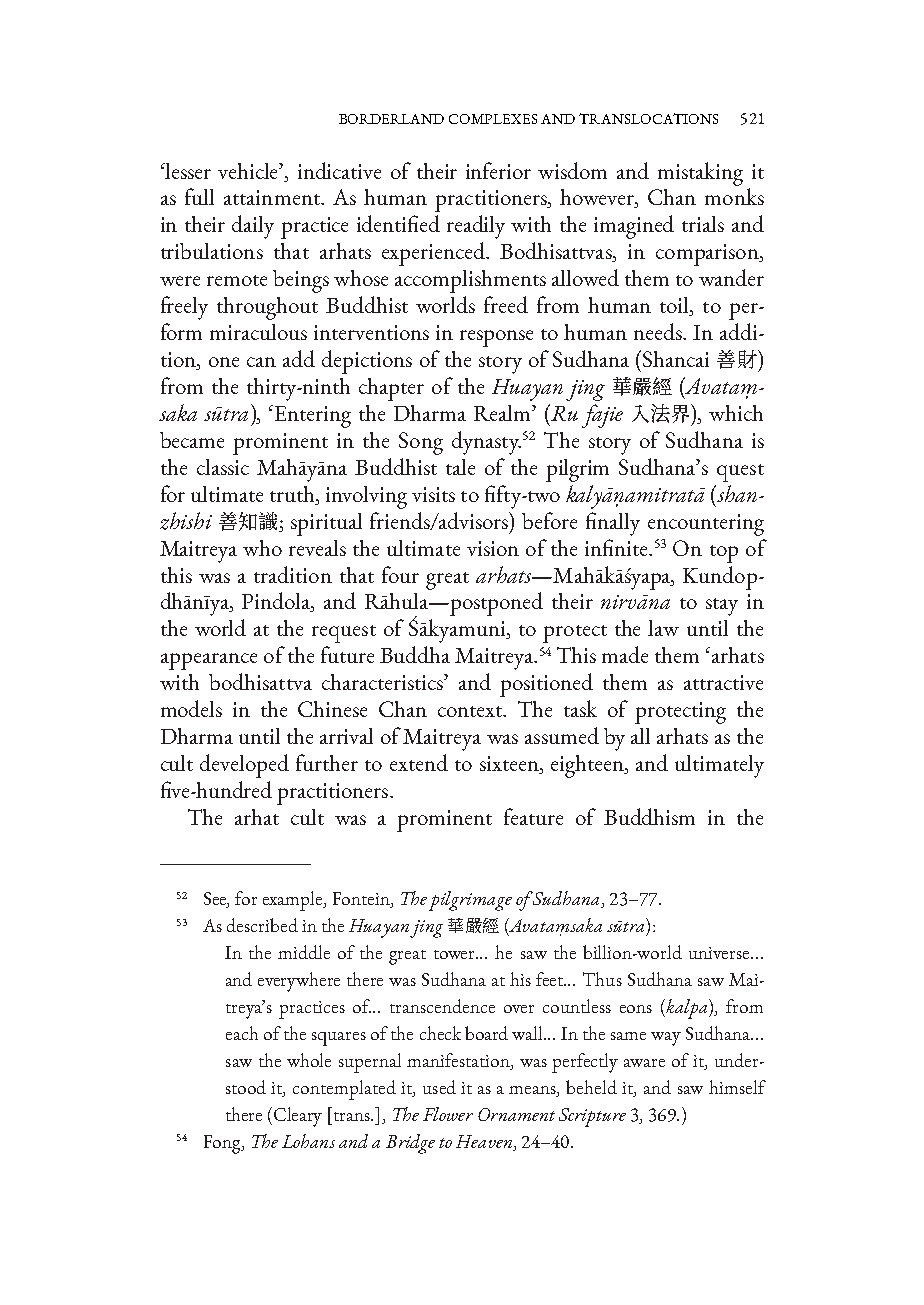 The width and height of the page is (924, 1305). I want to click on inferior, so click(498, 170).
